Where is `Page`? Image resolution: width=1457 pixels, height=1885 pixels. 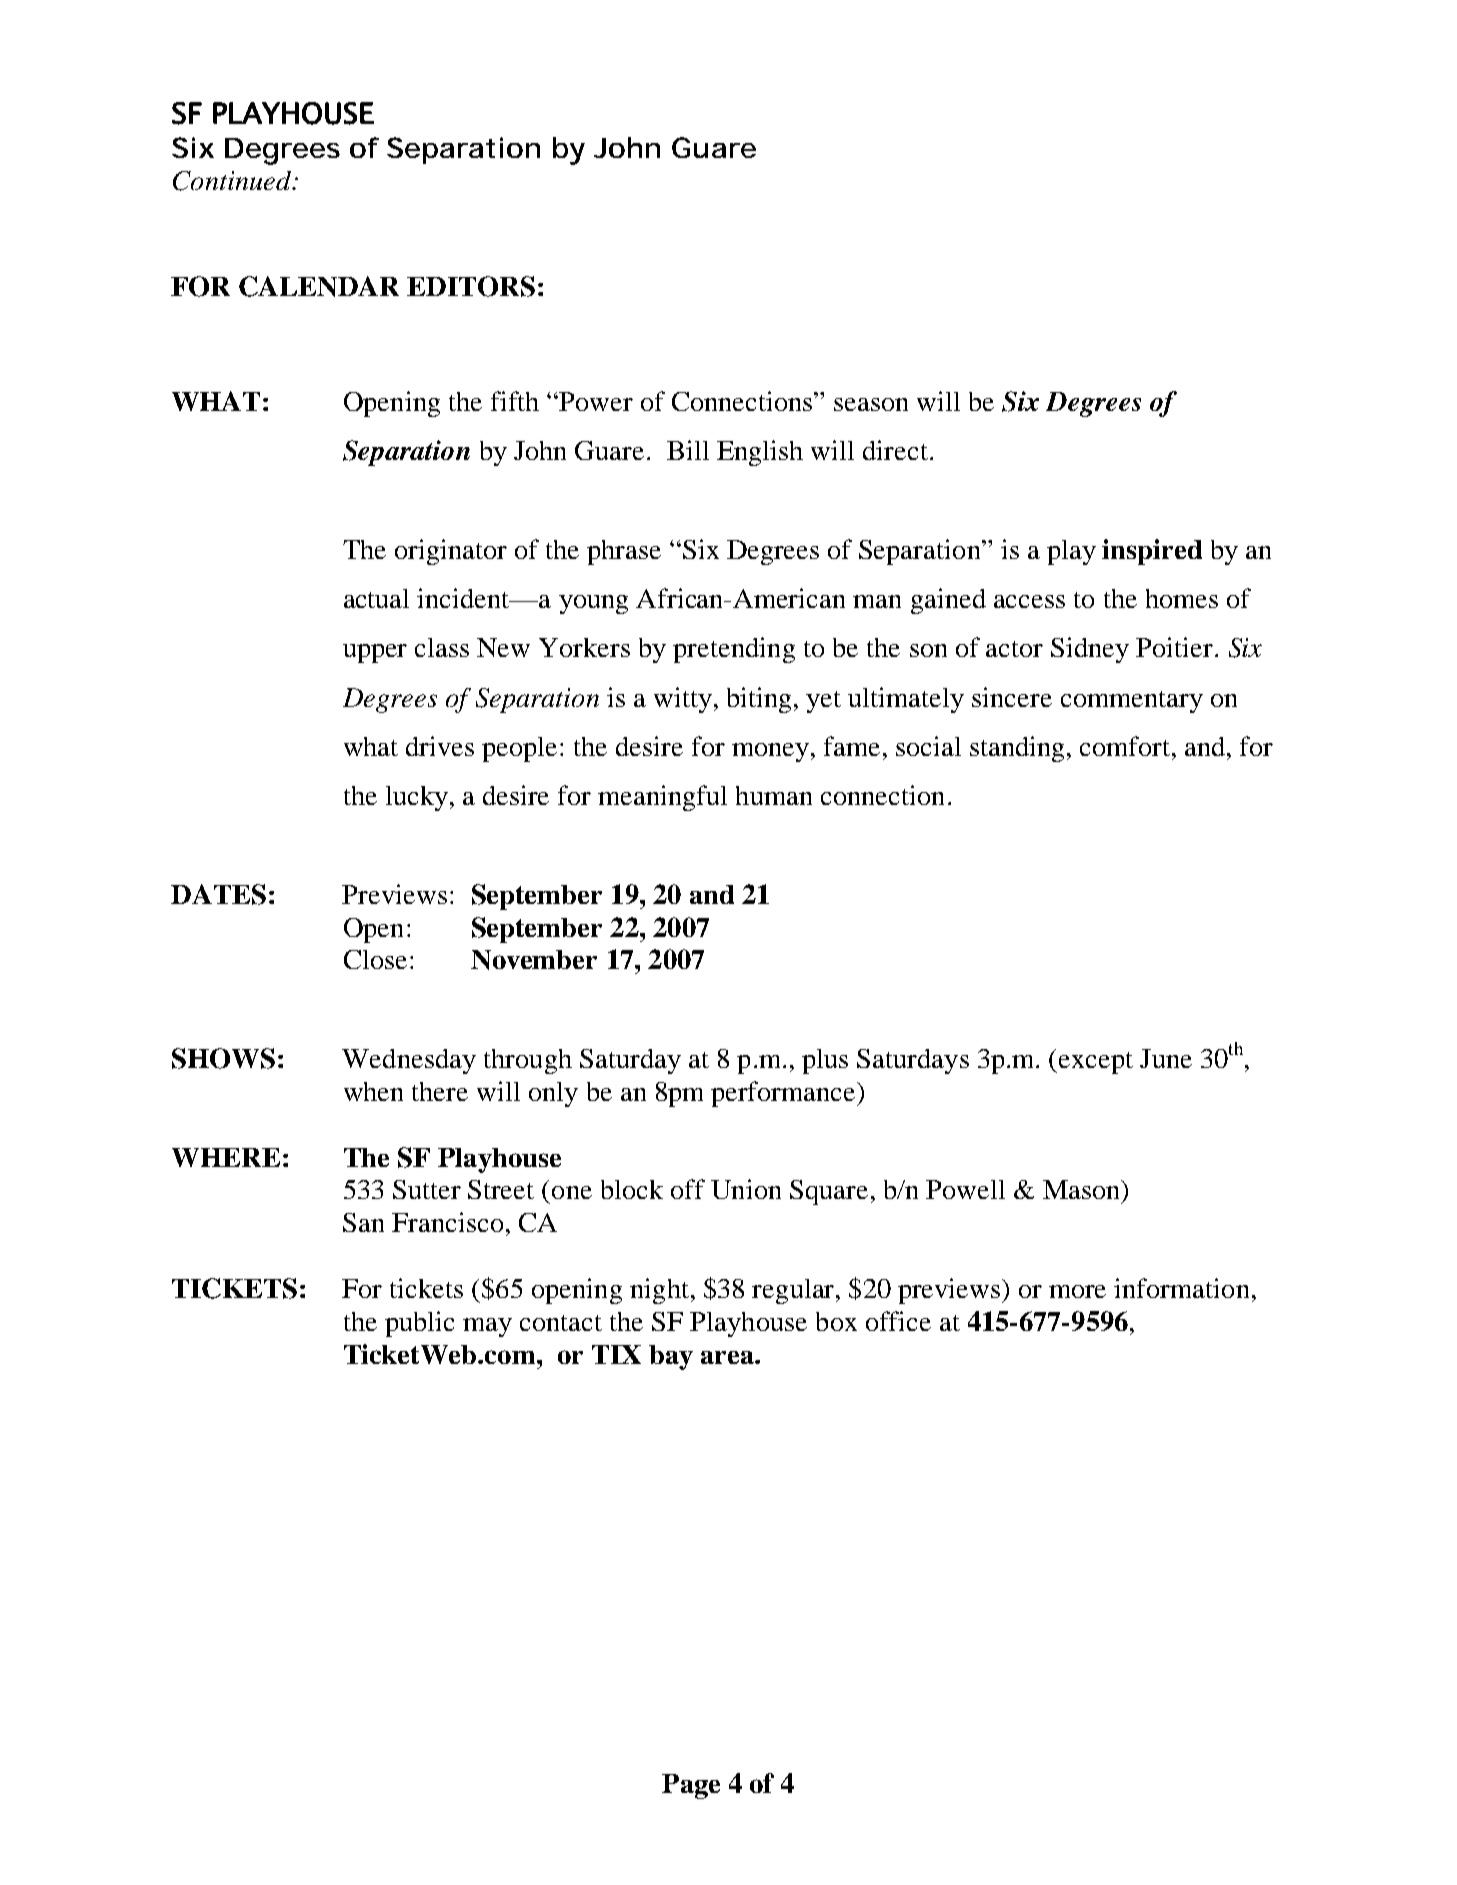
Page is located at coordinates (691, 1786).
